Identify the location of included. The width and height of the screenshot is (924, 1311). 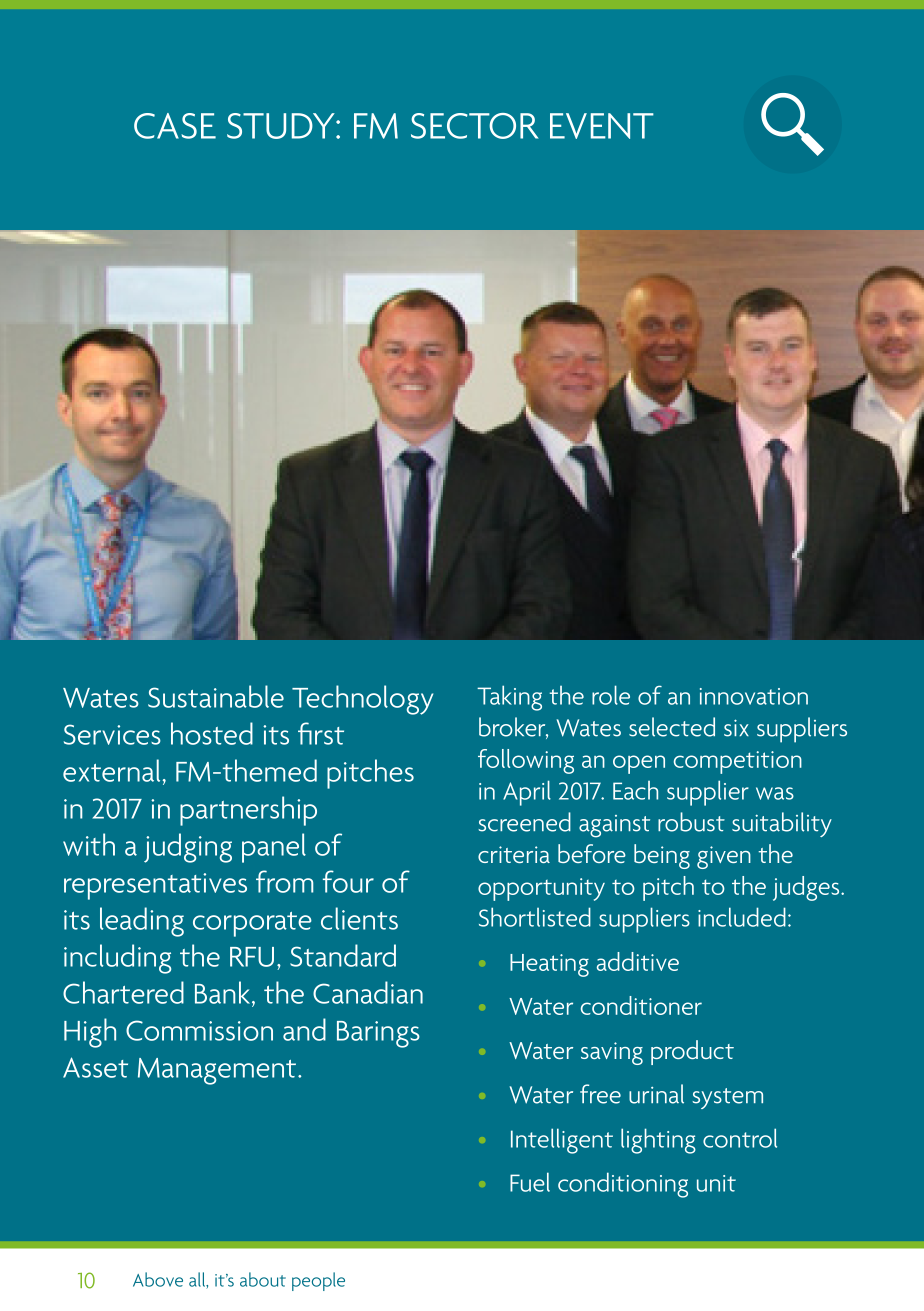
(742, 917).
